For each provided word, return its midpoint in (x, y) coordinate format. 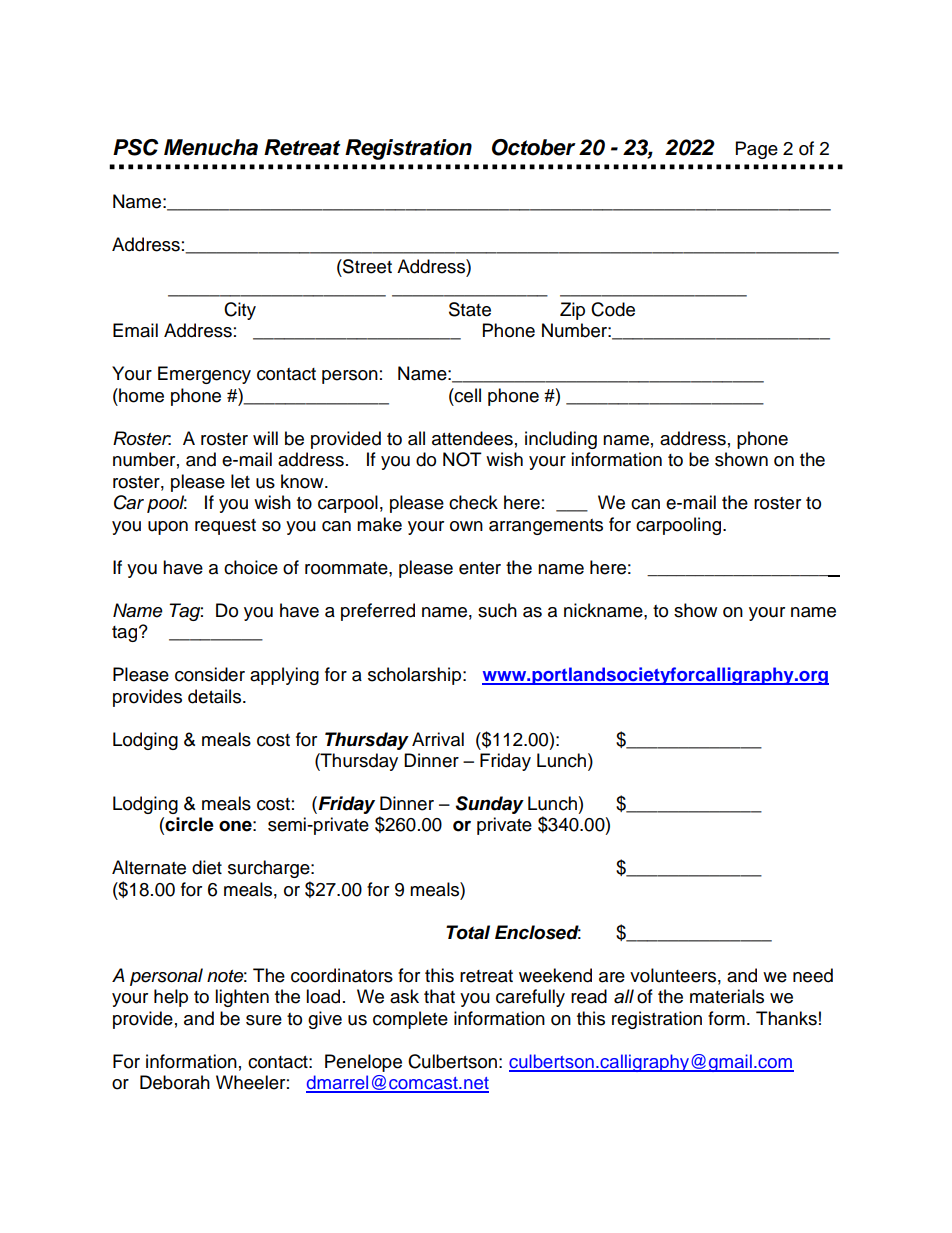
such (497, 610)
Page (757, 150)
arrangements (546, 527)
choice (251, 567)
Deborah (175, 1082)
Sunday (490, 805)
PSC (136, 147)
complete (410, 1020)
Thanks (786, 1018)
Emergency (204, 375)
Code (613, 309)
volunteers (673, 975)
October (534, 147)
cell (467, 395)
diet (207, 867)
